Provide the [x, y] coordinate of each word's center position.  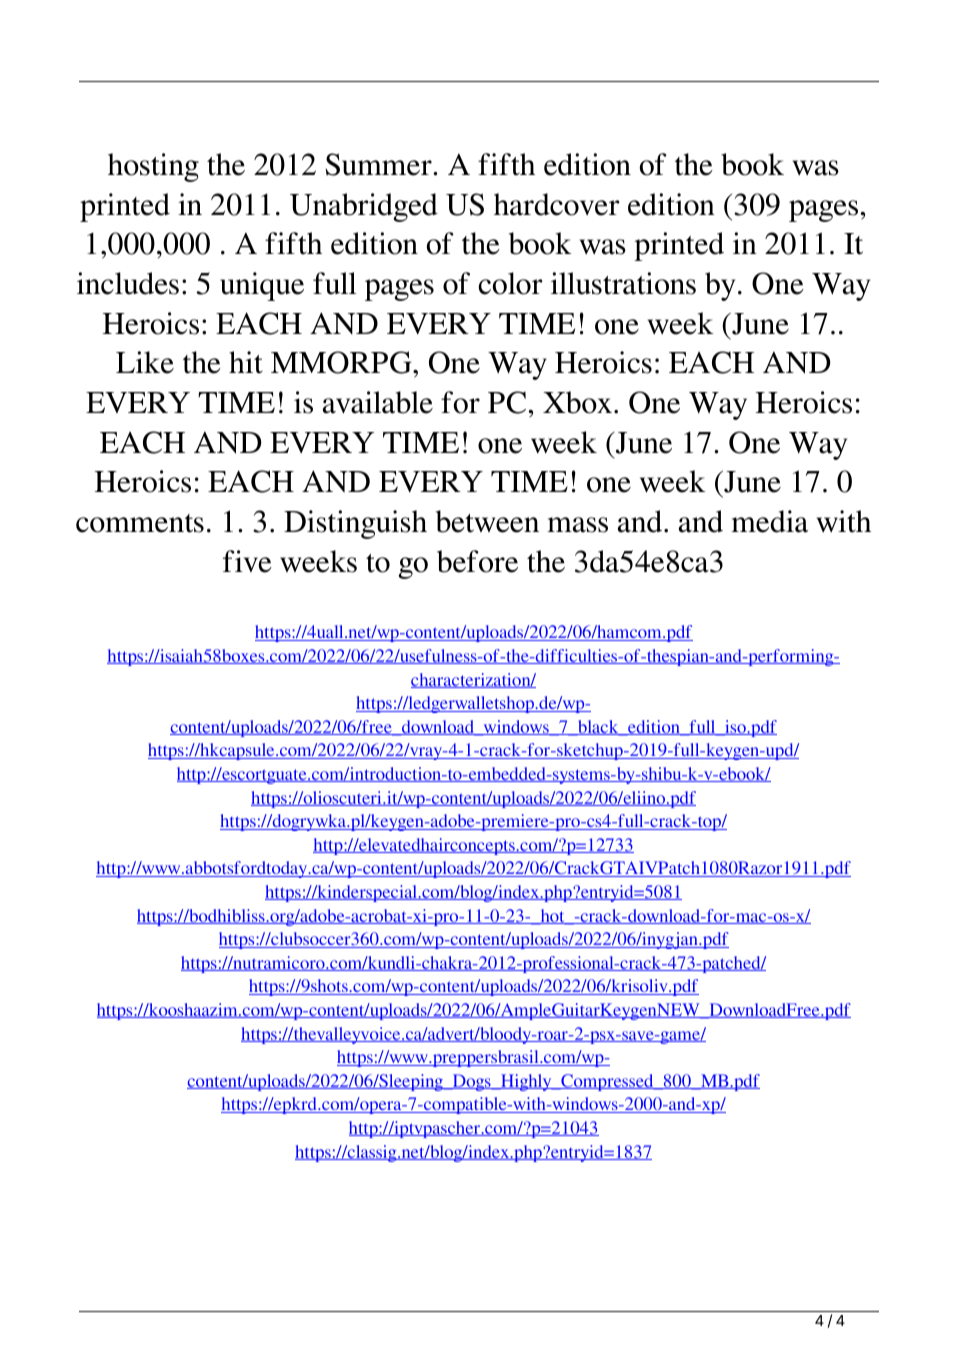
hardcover [557, 204]
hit [246, 362]
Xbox [579, 402]
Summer [379, 164]
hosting [153, 167]
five [247, 561]
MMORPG [342, 362]
